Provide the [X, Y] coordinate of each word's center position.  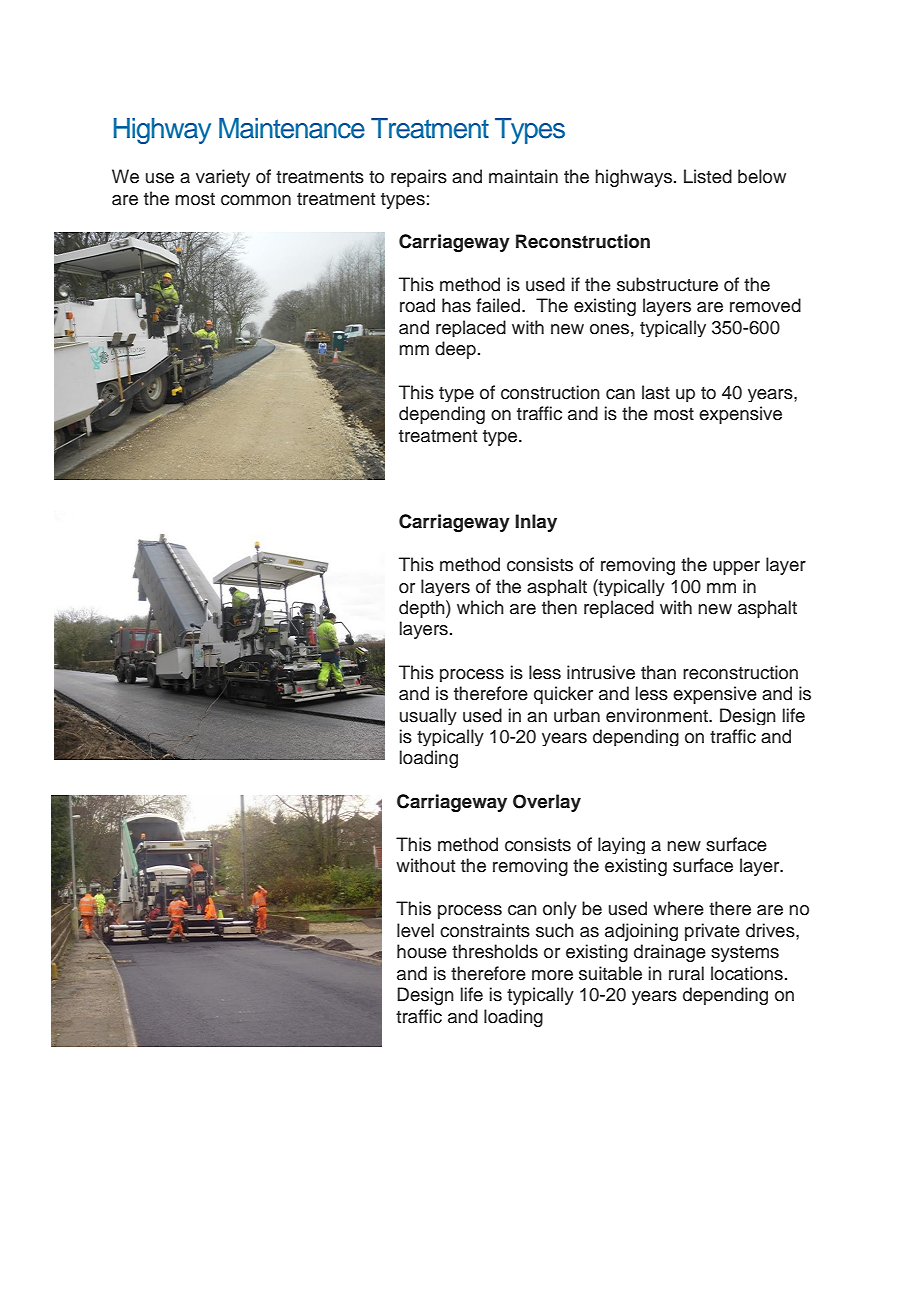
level [415, 930]
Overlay [547, 803]
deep [455, 350]
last [656, 392]
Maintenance [292, 128]
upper [736, 568]
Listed [708, 176]
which [480, 607]
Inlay [536, 523]
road [417, 305]
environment [658, 715]
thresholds [495, 951]
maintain [523, 176]
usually [428, 716]
